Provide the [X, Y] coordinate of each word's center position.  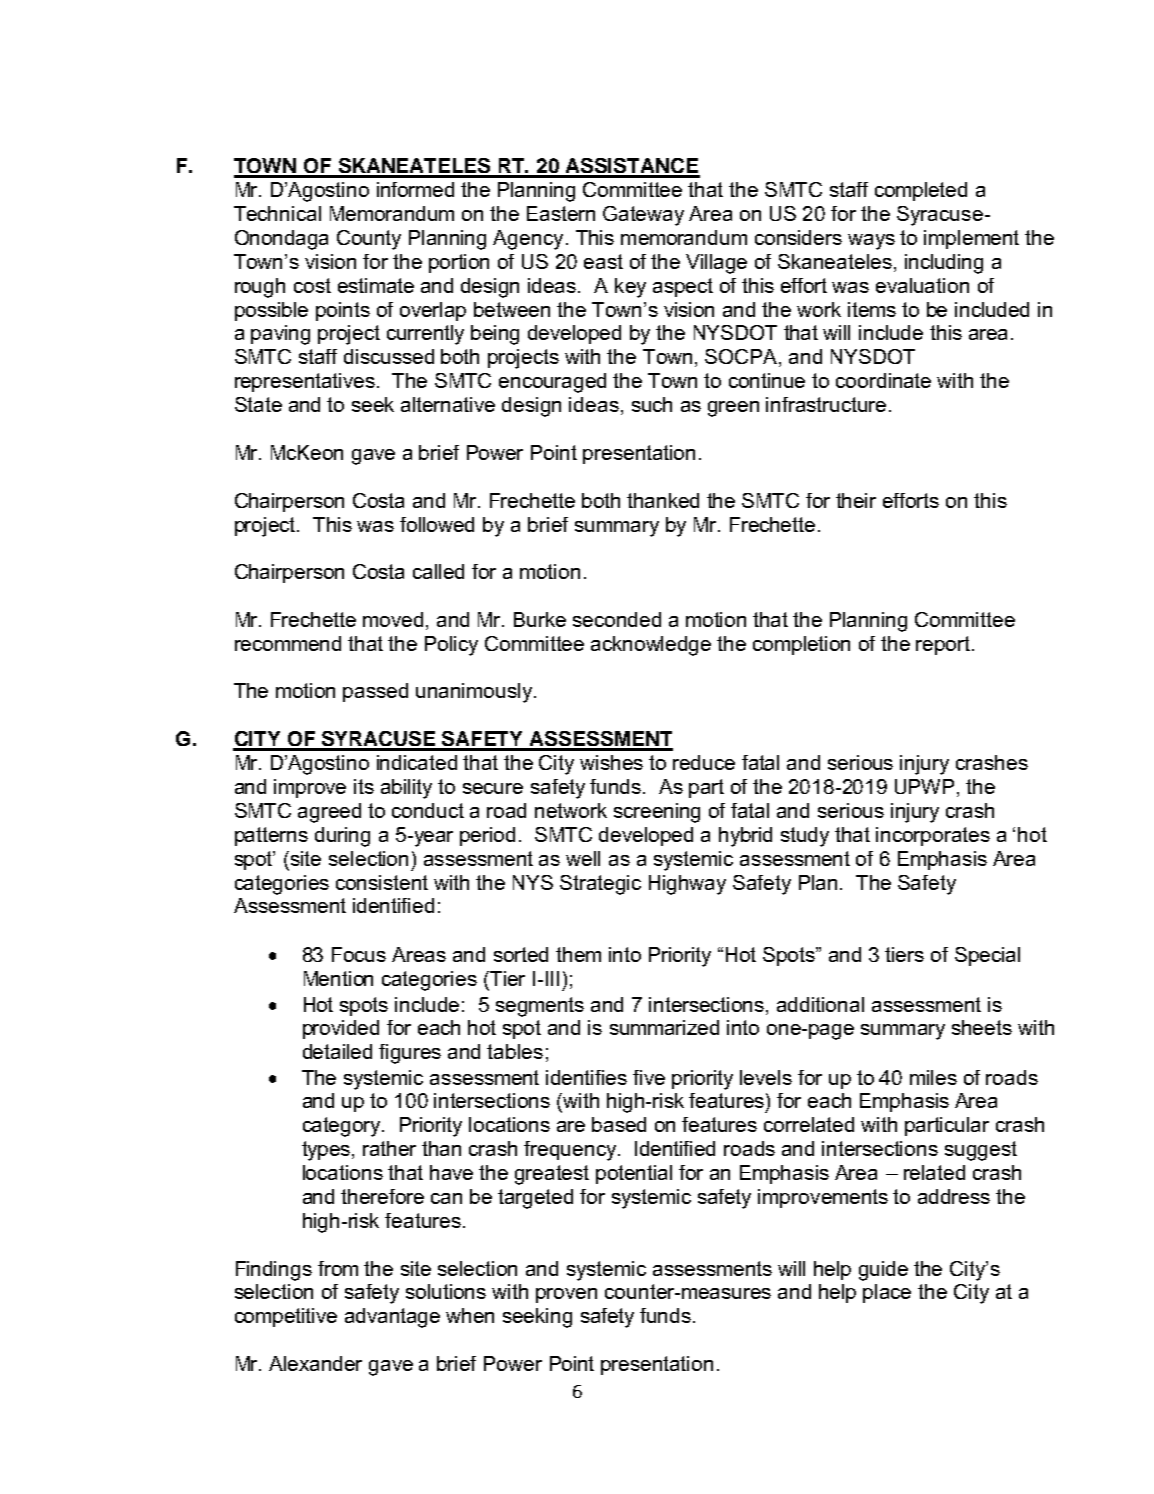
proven [566, 1295]
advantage [392, 1318]
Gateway [643, 216]
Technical [277, 213]
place [887, 1293]
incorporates [933, 836]
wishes [611, 762]
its [364, 786]
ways [871, 242]
